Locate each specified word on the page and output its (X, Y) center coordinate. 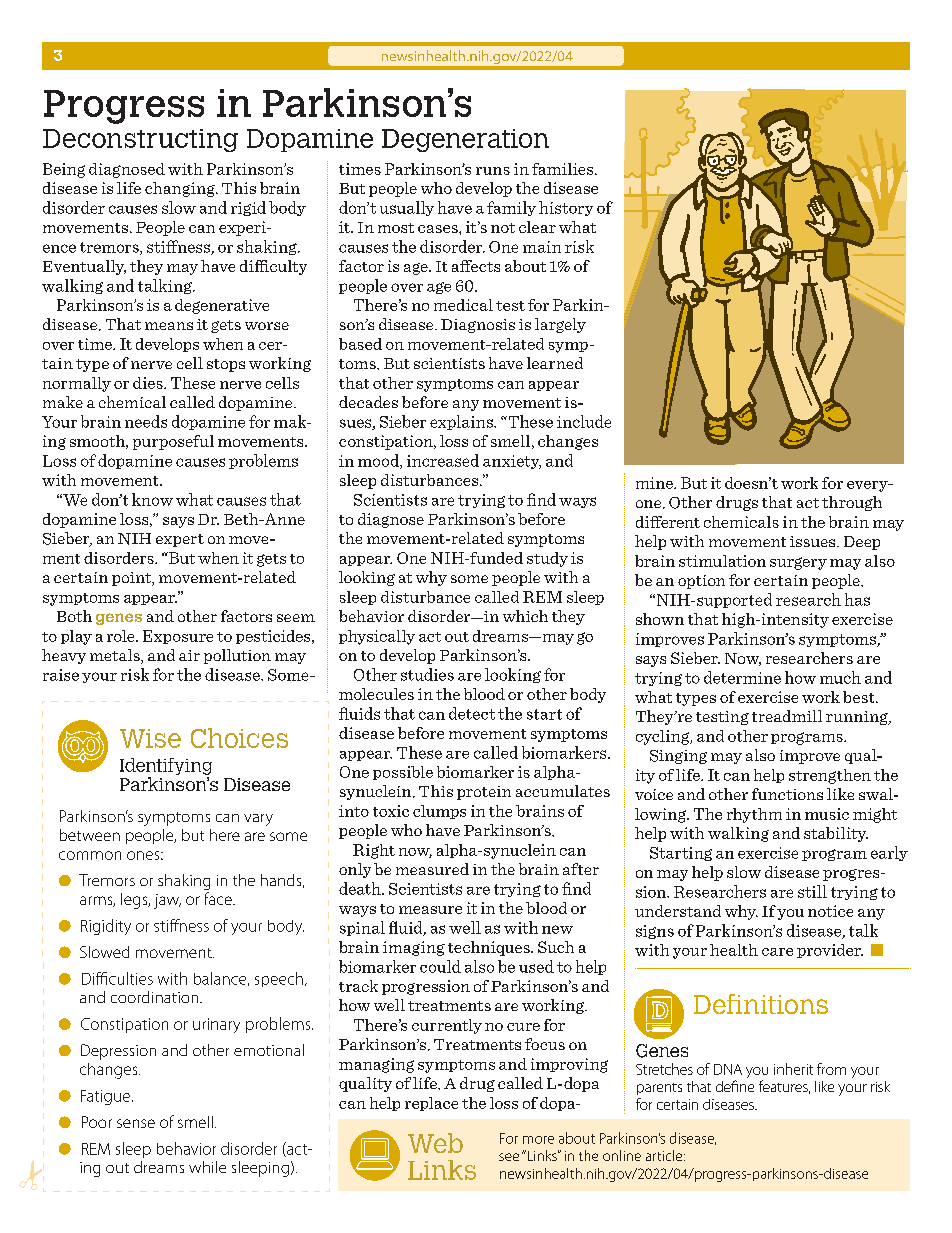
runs (493, 171)
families (564, 169)
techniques (490, 948)
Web (435, 1143)
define (735, 1086)
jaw (167, 901)
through (852, 503)
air (189, 655)
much (840, 677)
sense (136, 1123)
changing (181, 189)
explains (462, 422)
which (525, 616)
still (812, 891)
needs (146, 421)
